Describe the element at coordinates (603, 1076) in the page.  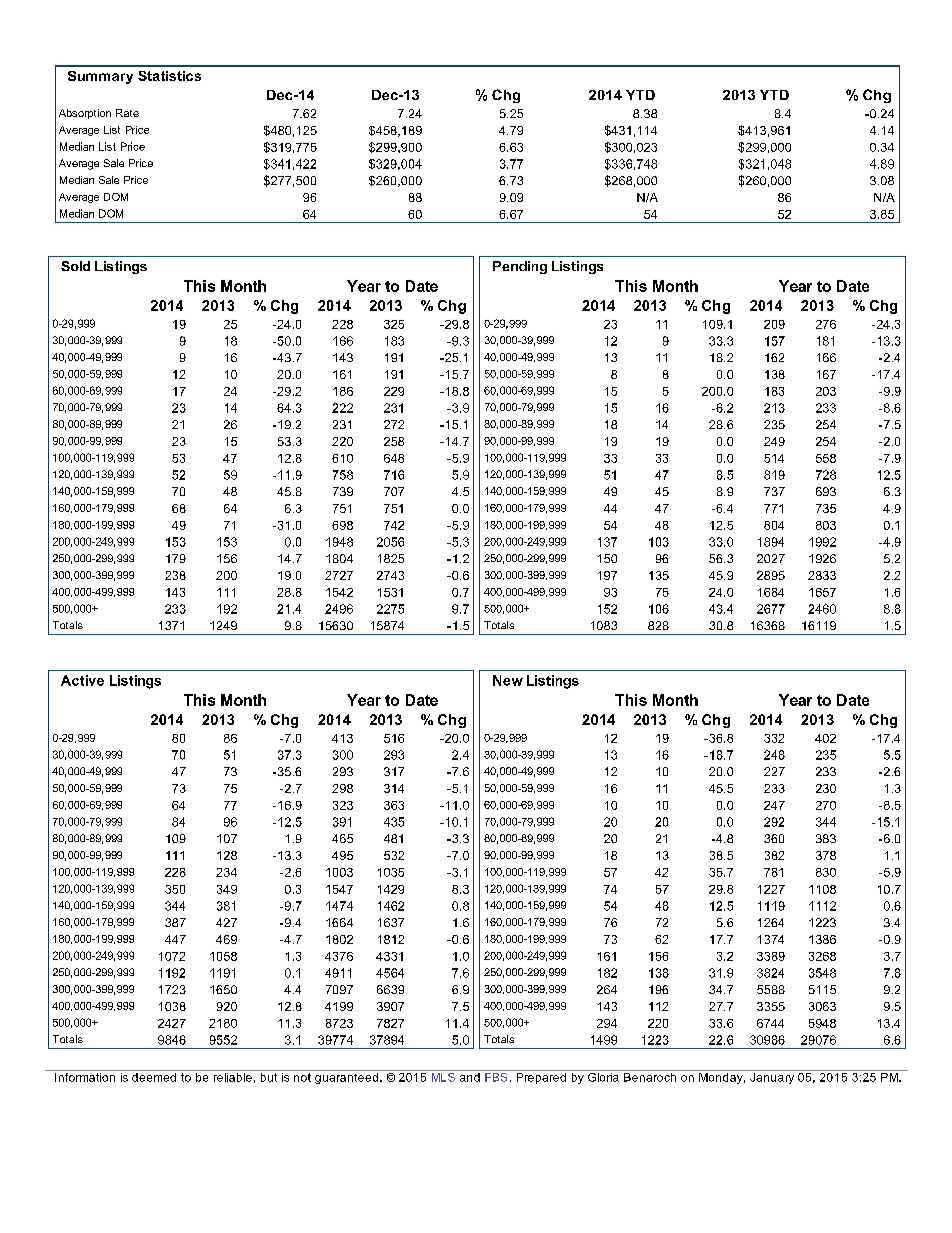
I see `Gloria` at that location.
